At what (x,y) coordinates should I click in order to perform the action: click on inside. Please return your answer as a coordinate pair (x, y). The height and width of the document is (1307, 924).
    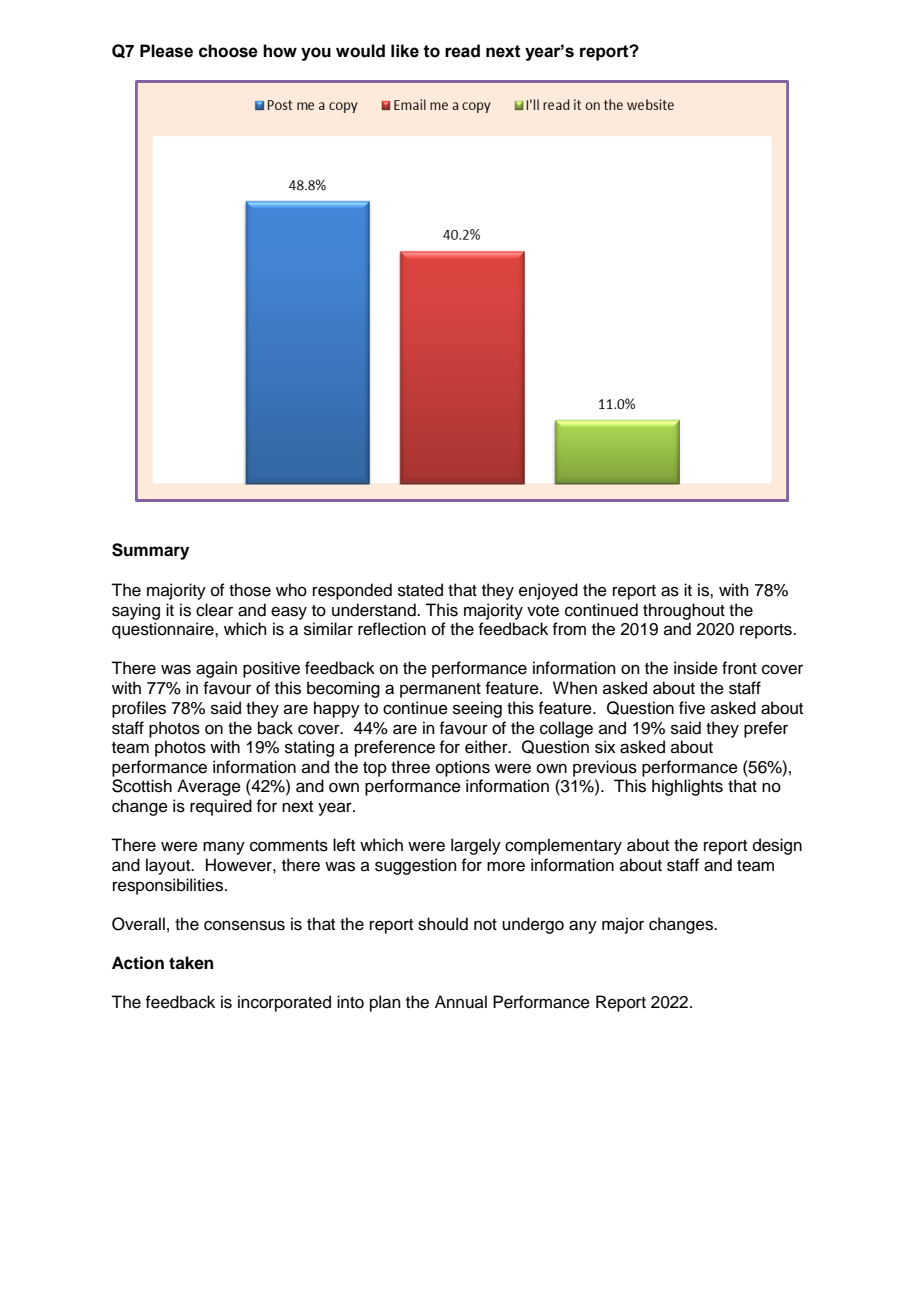
    Looking at the image, I should click on (696, 668).
